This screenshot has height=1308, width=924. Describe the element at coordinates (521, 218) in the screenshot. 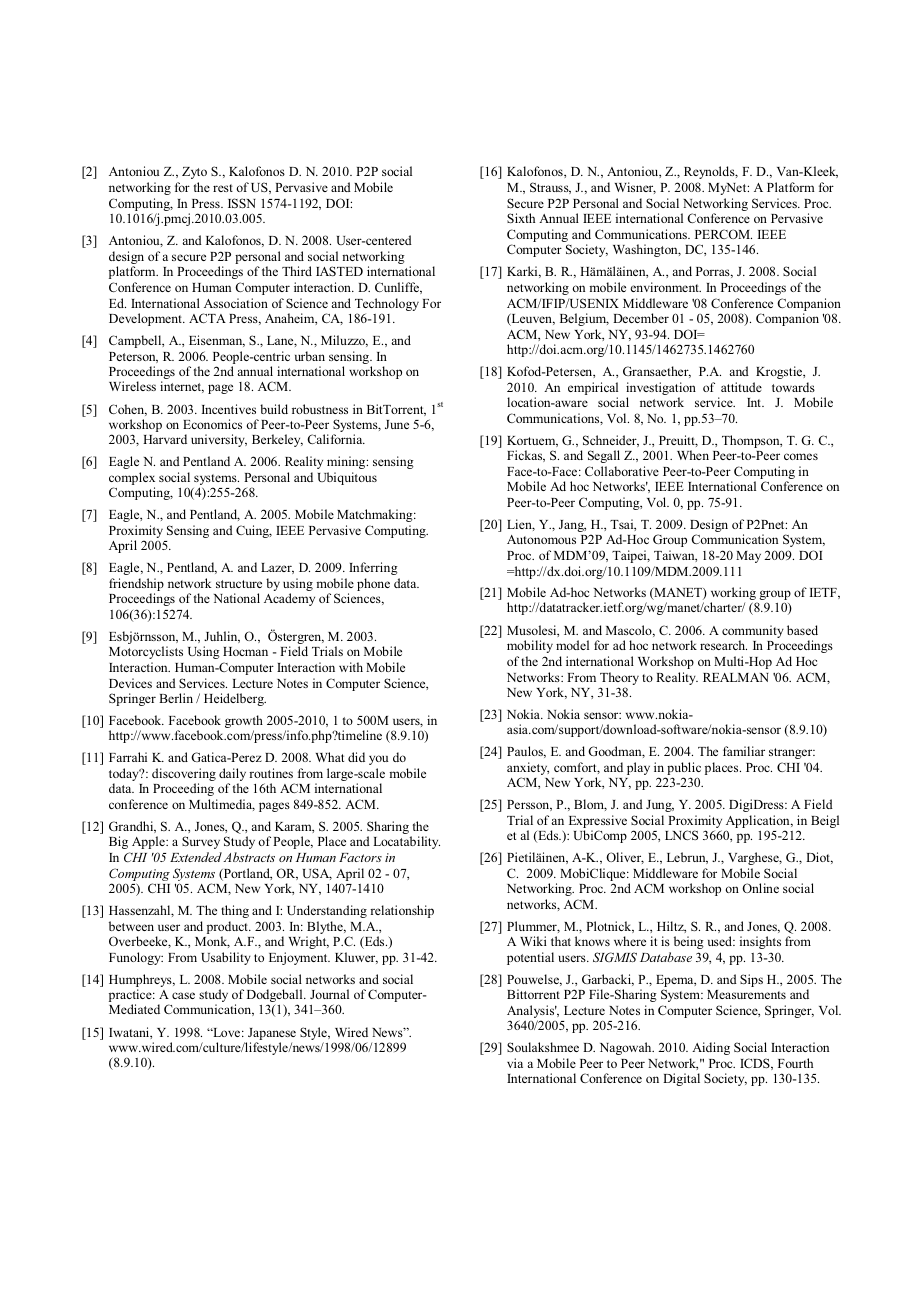

I see `Sixth` at that location.
